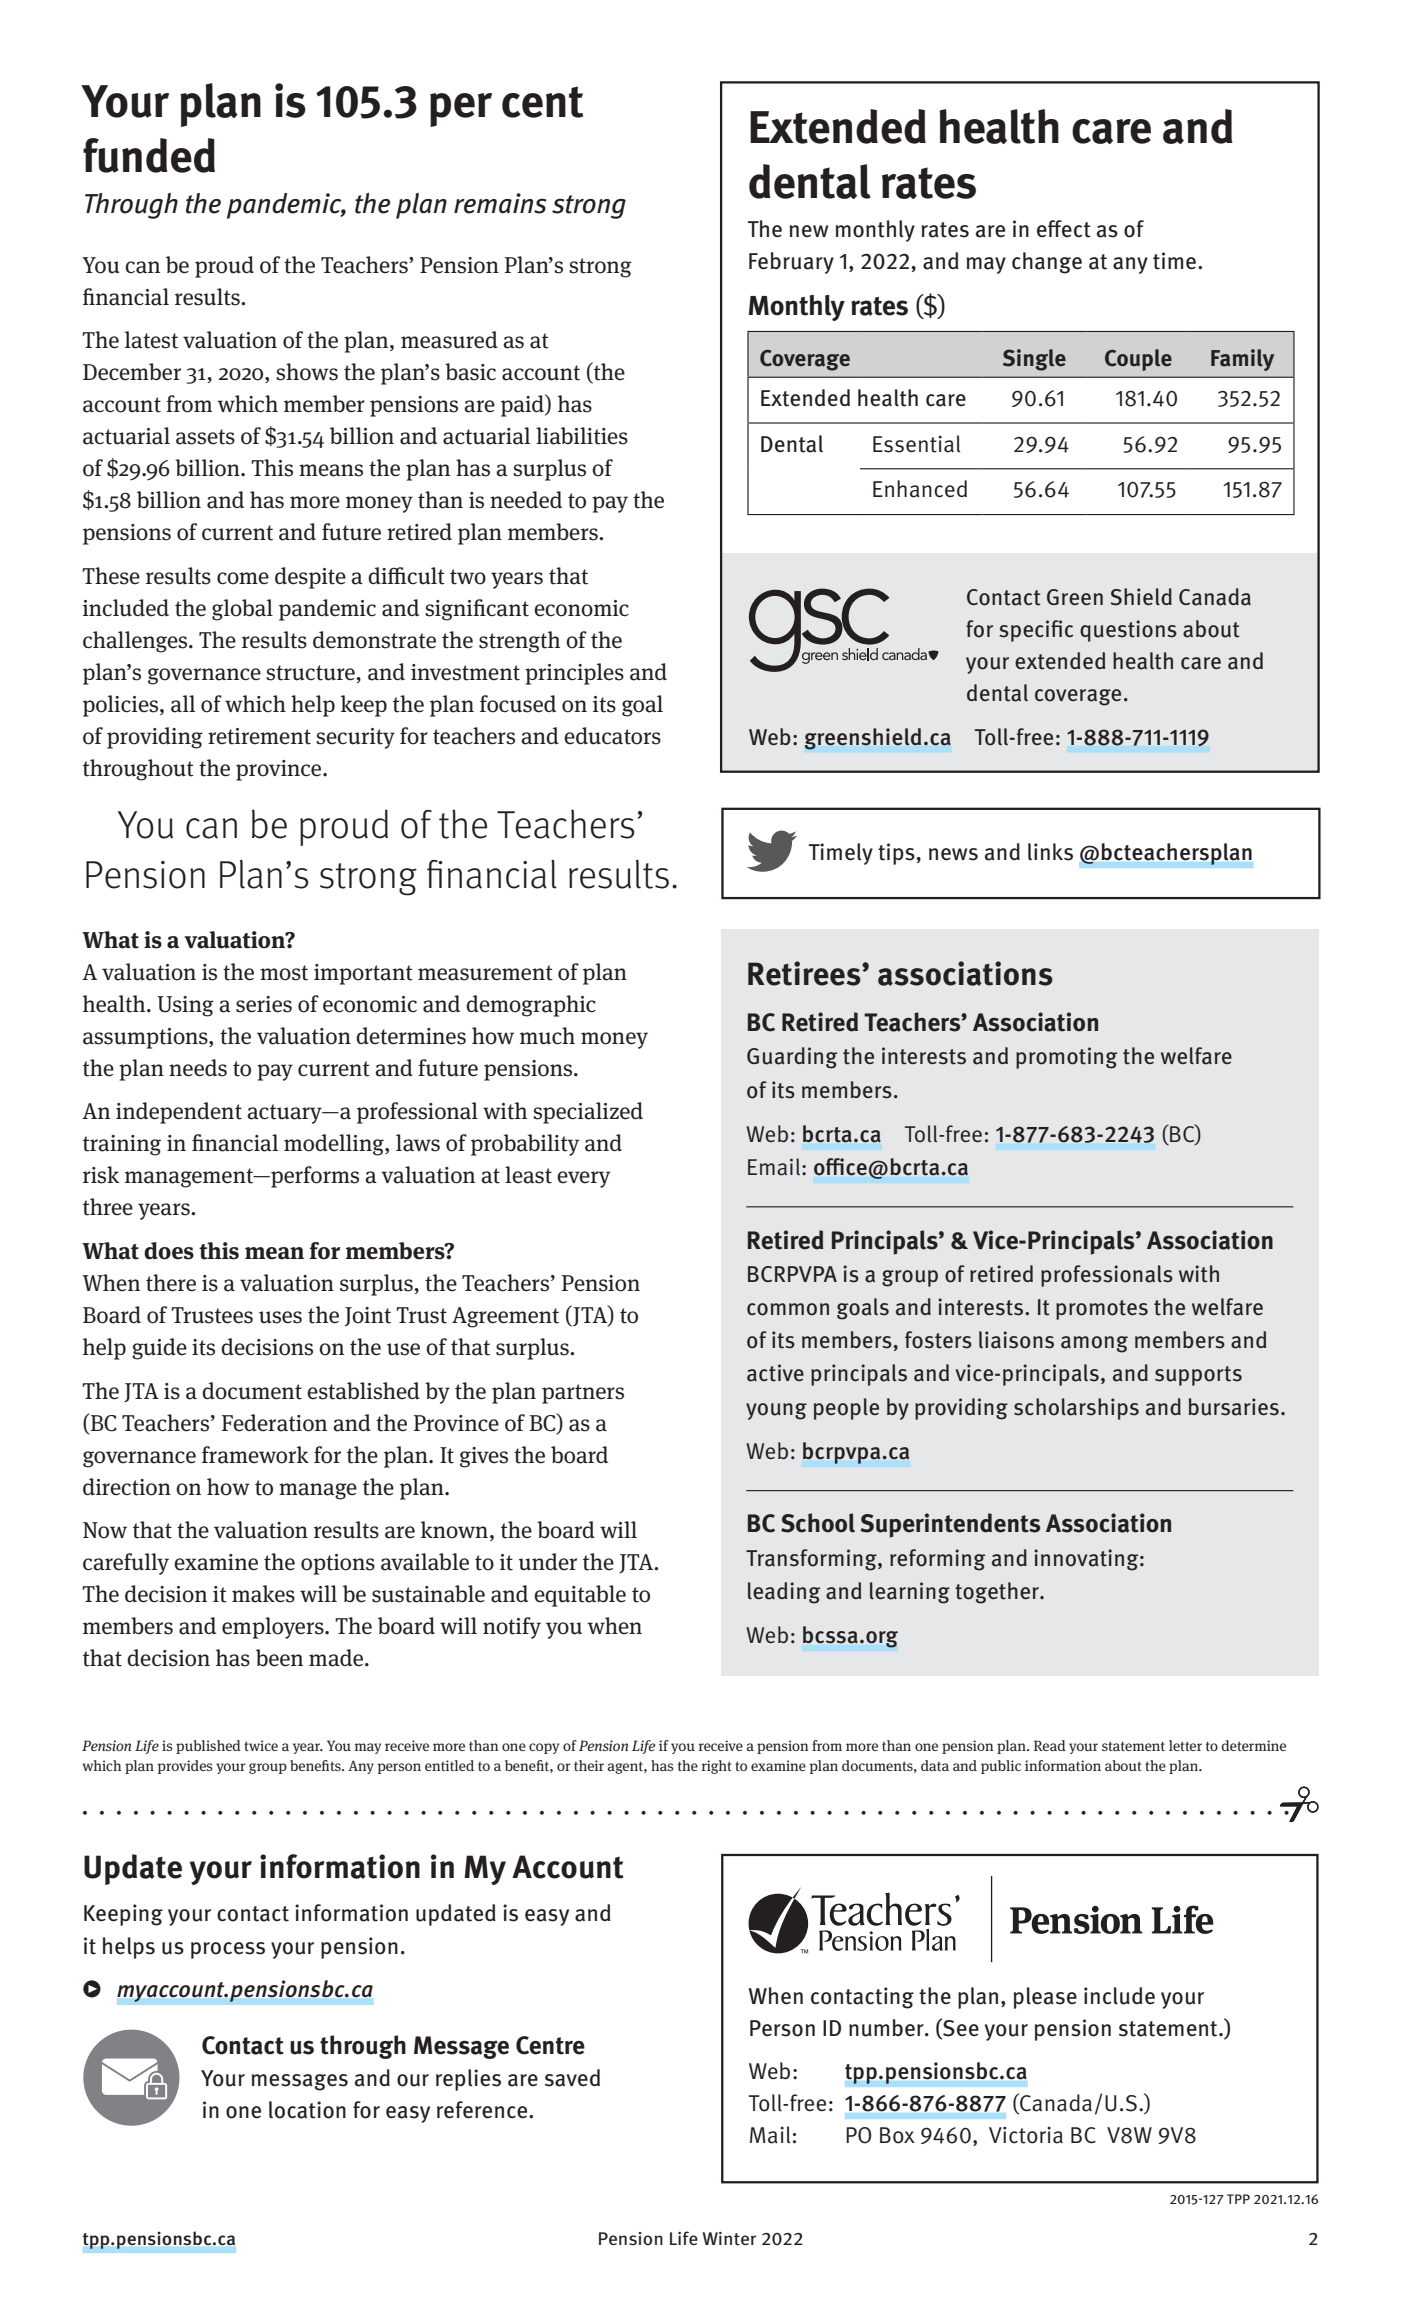  What do you see at coordinates (729, 2239) in the page?
I see `Winter` at bounding box center [729, 2239].
